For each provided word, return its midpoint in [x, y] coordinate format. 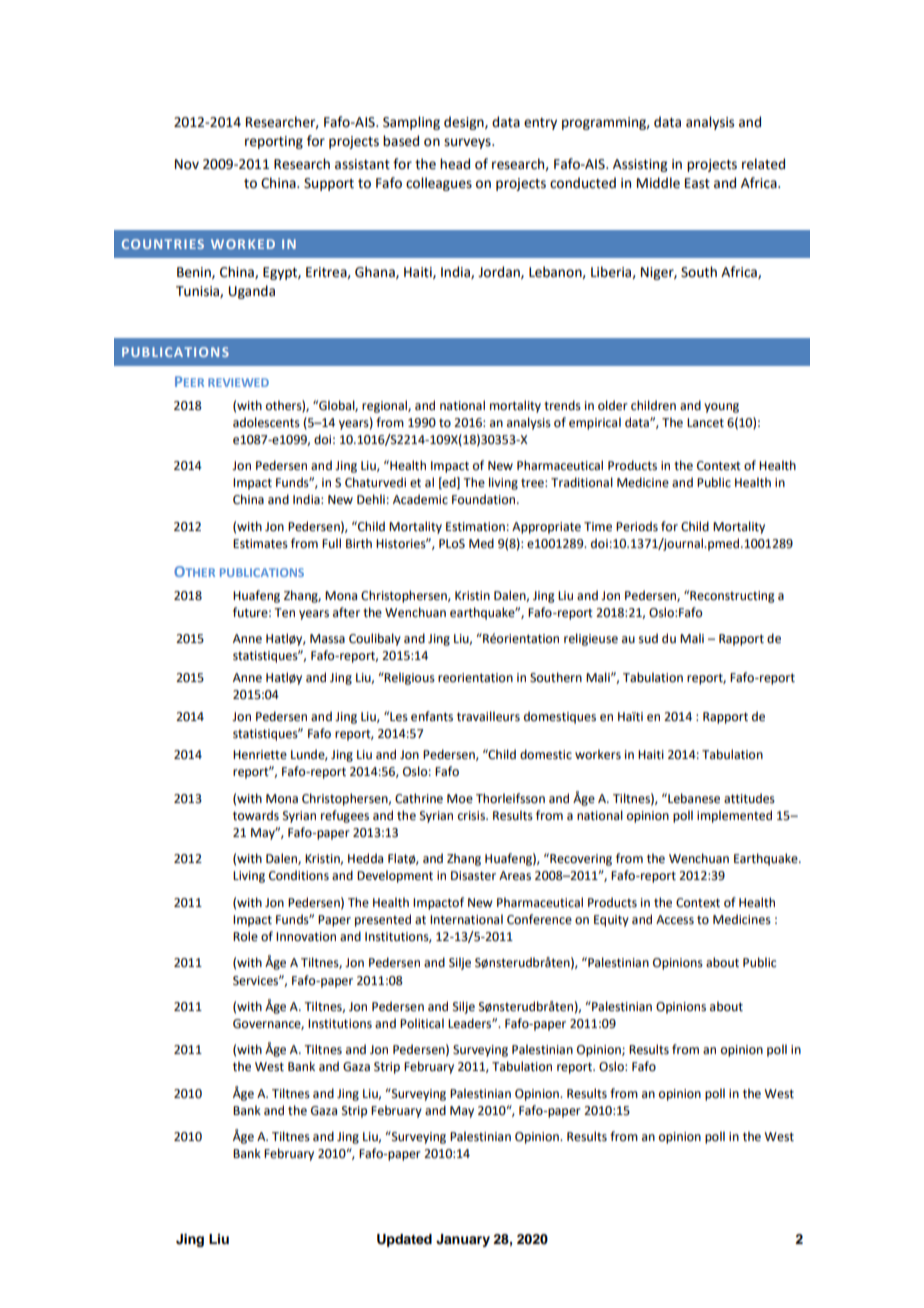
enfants [432, 716]
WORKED [243, 244]
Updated [404, 1240]
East [697, 183]
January [463, 1240]
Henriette [260, 755]
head [455, 164]
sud [648, 638]
